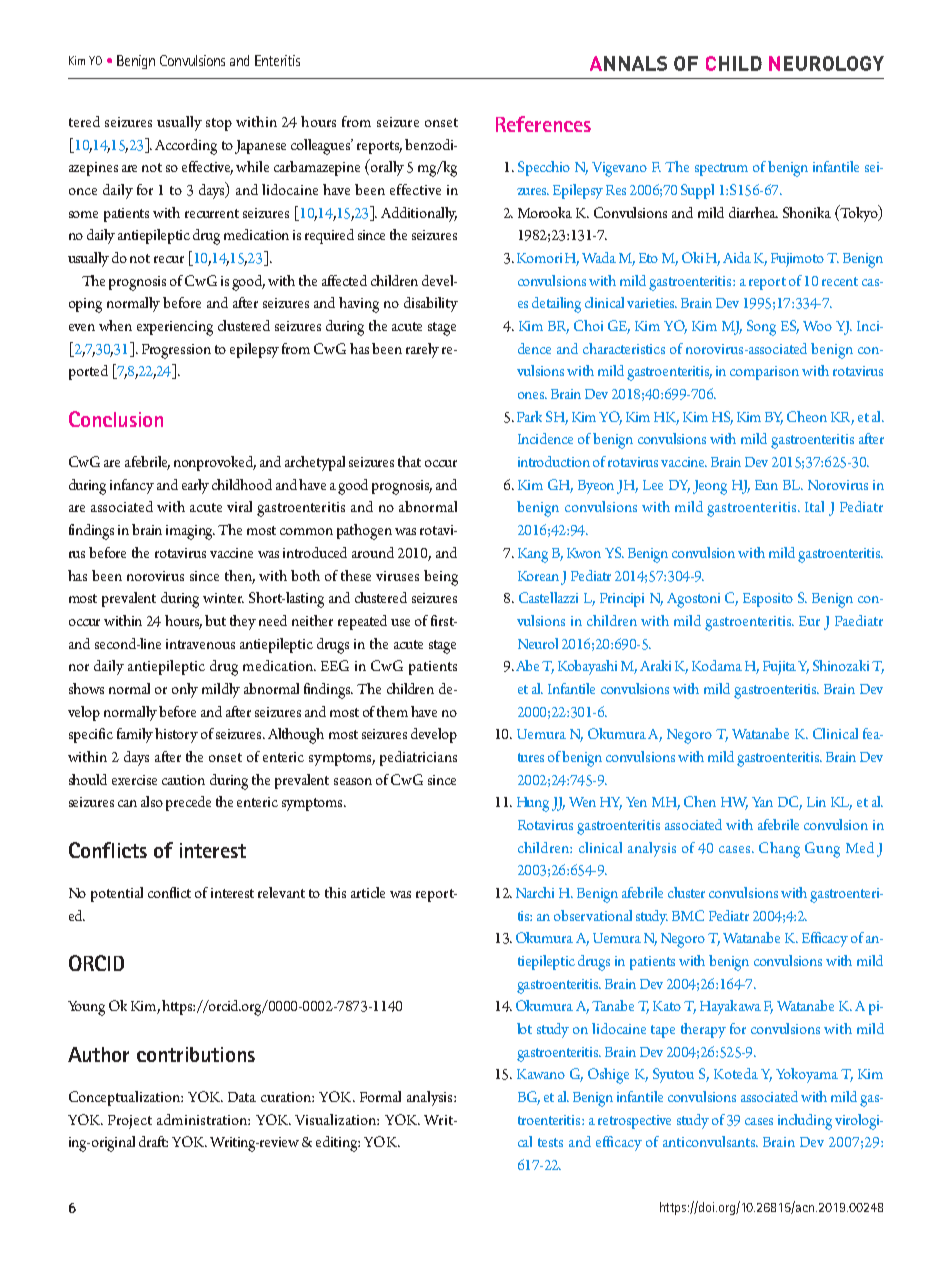 Image resolution: width=952 pixels, height=1270 pixels. I want to click on Progression, so click(176, 351).
